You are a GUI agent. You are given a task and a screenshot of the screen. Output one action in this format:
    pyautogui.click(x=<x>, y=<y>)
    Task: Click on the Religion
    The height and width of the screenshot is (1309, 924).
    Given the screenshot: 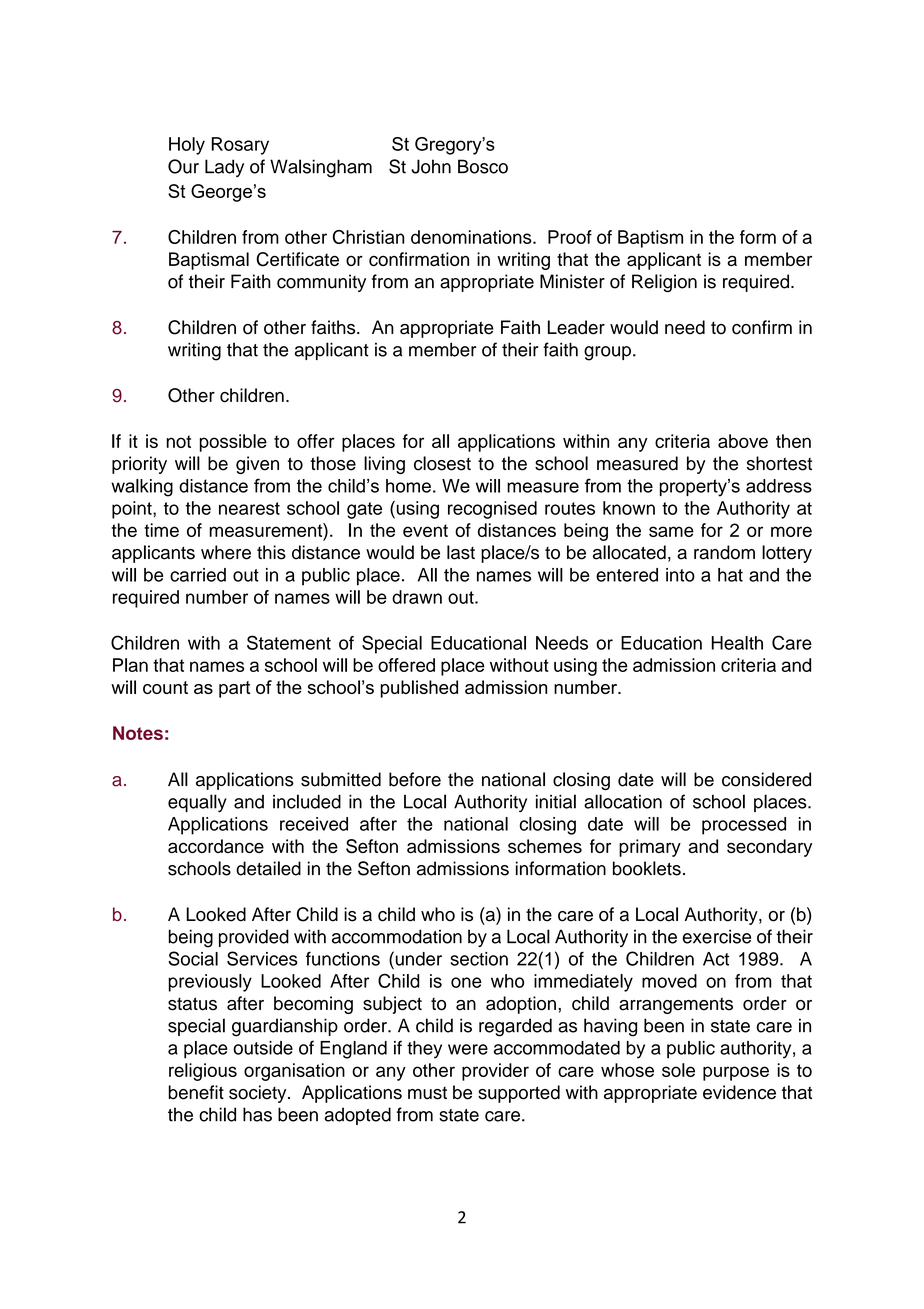 What is the action you would take?
    pyautogui.click(x=664, y=283)
